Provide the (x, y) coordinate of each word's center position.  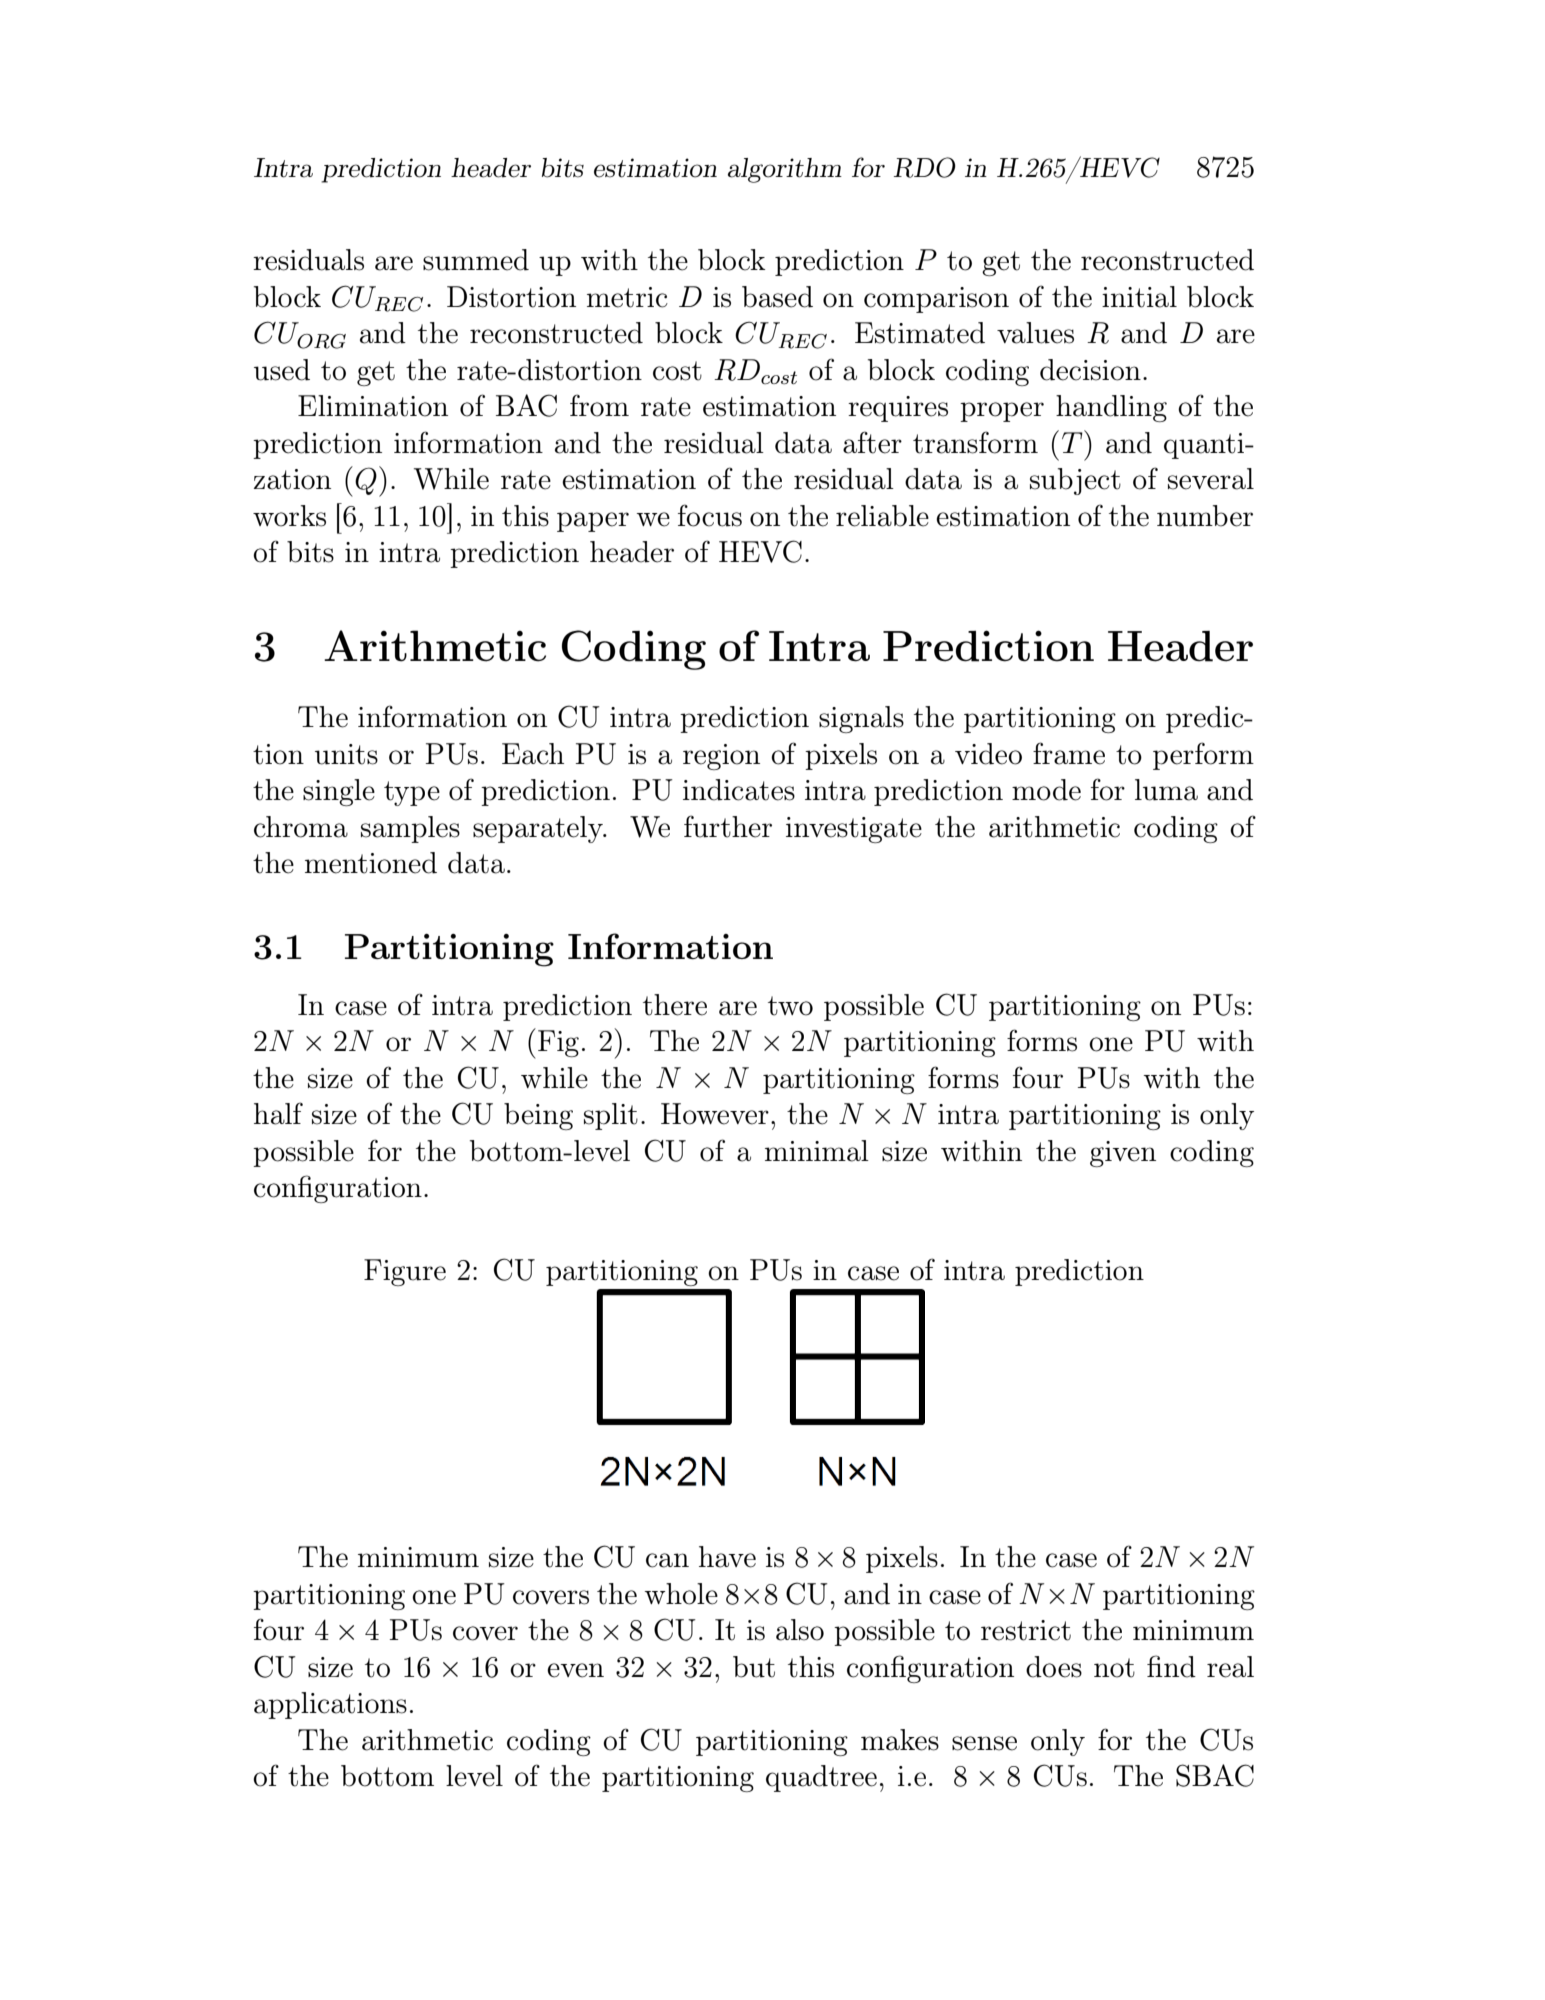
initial (1139, 297)
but (754, 1667)
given (1123, 1154)
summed (476, 260)
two (790, 1006)
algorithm (785, 170)
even (575, 1670)
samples (410, 829)
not (1114, 1668)
